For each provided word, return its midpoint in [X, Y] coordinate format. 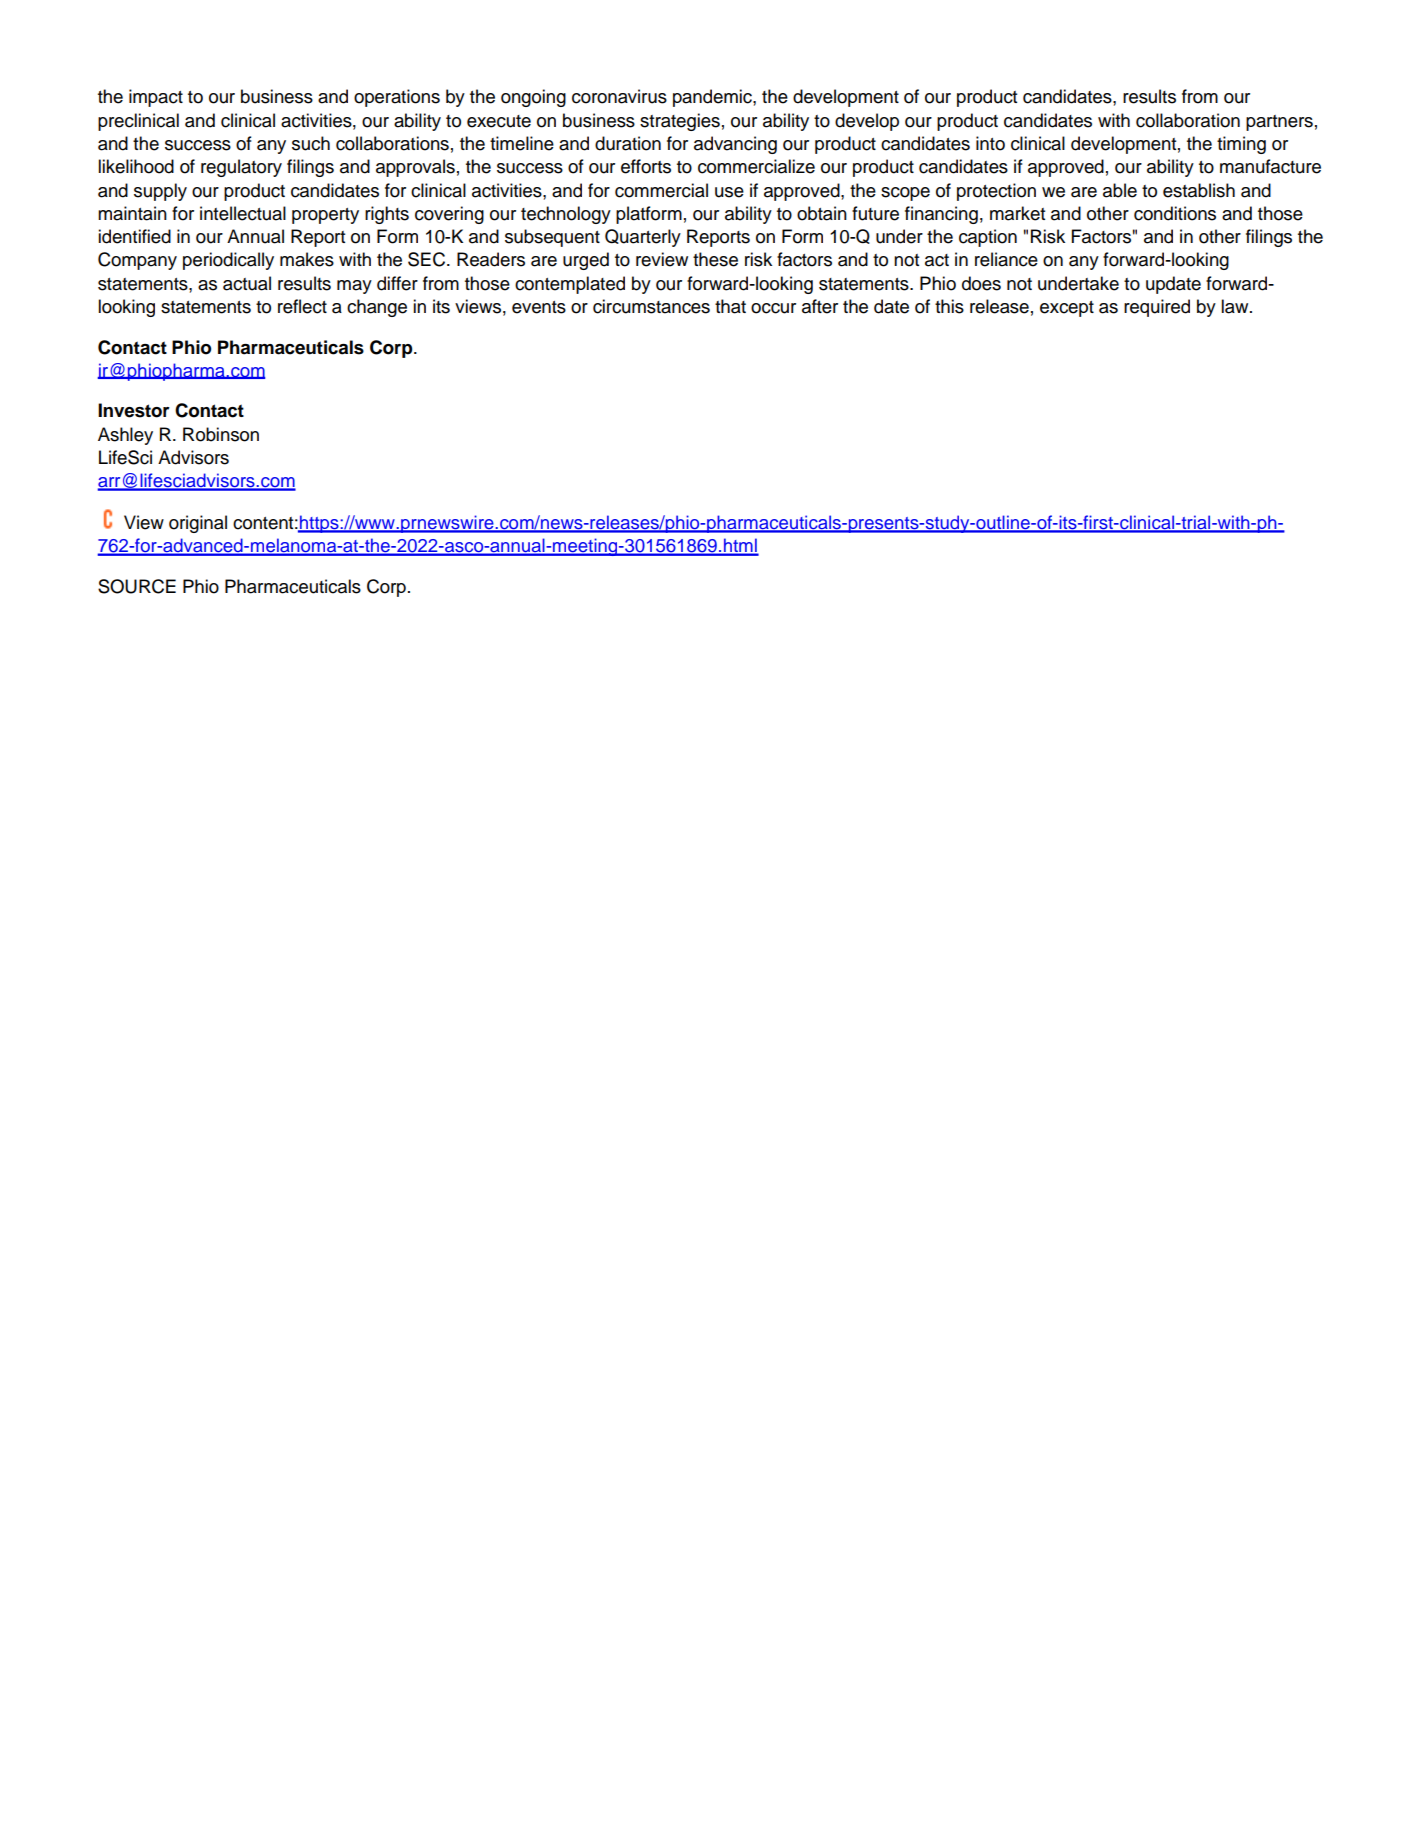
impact [156, 98]
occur [773, 308]
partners [1279, 123]
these [715, 259]
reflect [302, 306]
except [1067, 309]
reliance [1006, 259]
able [1120, 190]
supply [160, 192]
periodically [228, 261]
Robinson [221, 434]
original [198, 524]
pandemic [713, 98]
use [729, 192]
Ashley [125, 436]
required [1157, 308]
